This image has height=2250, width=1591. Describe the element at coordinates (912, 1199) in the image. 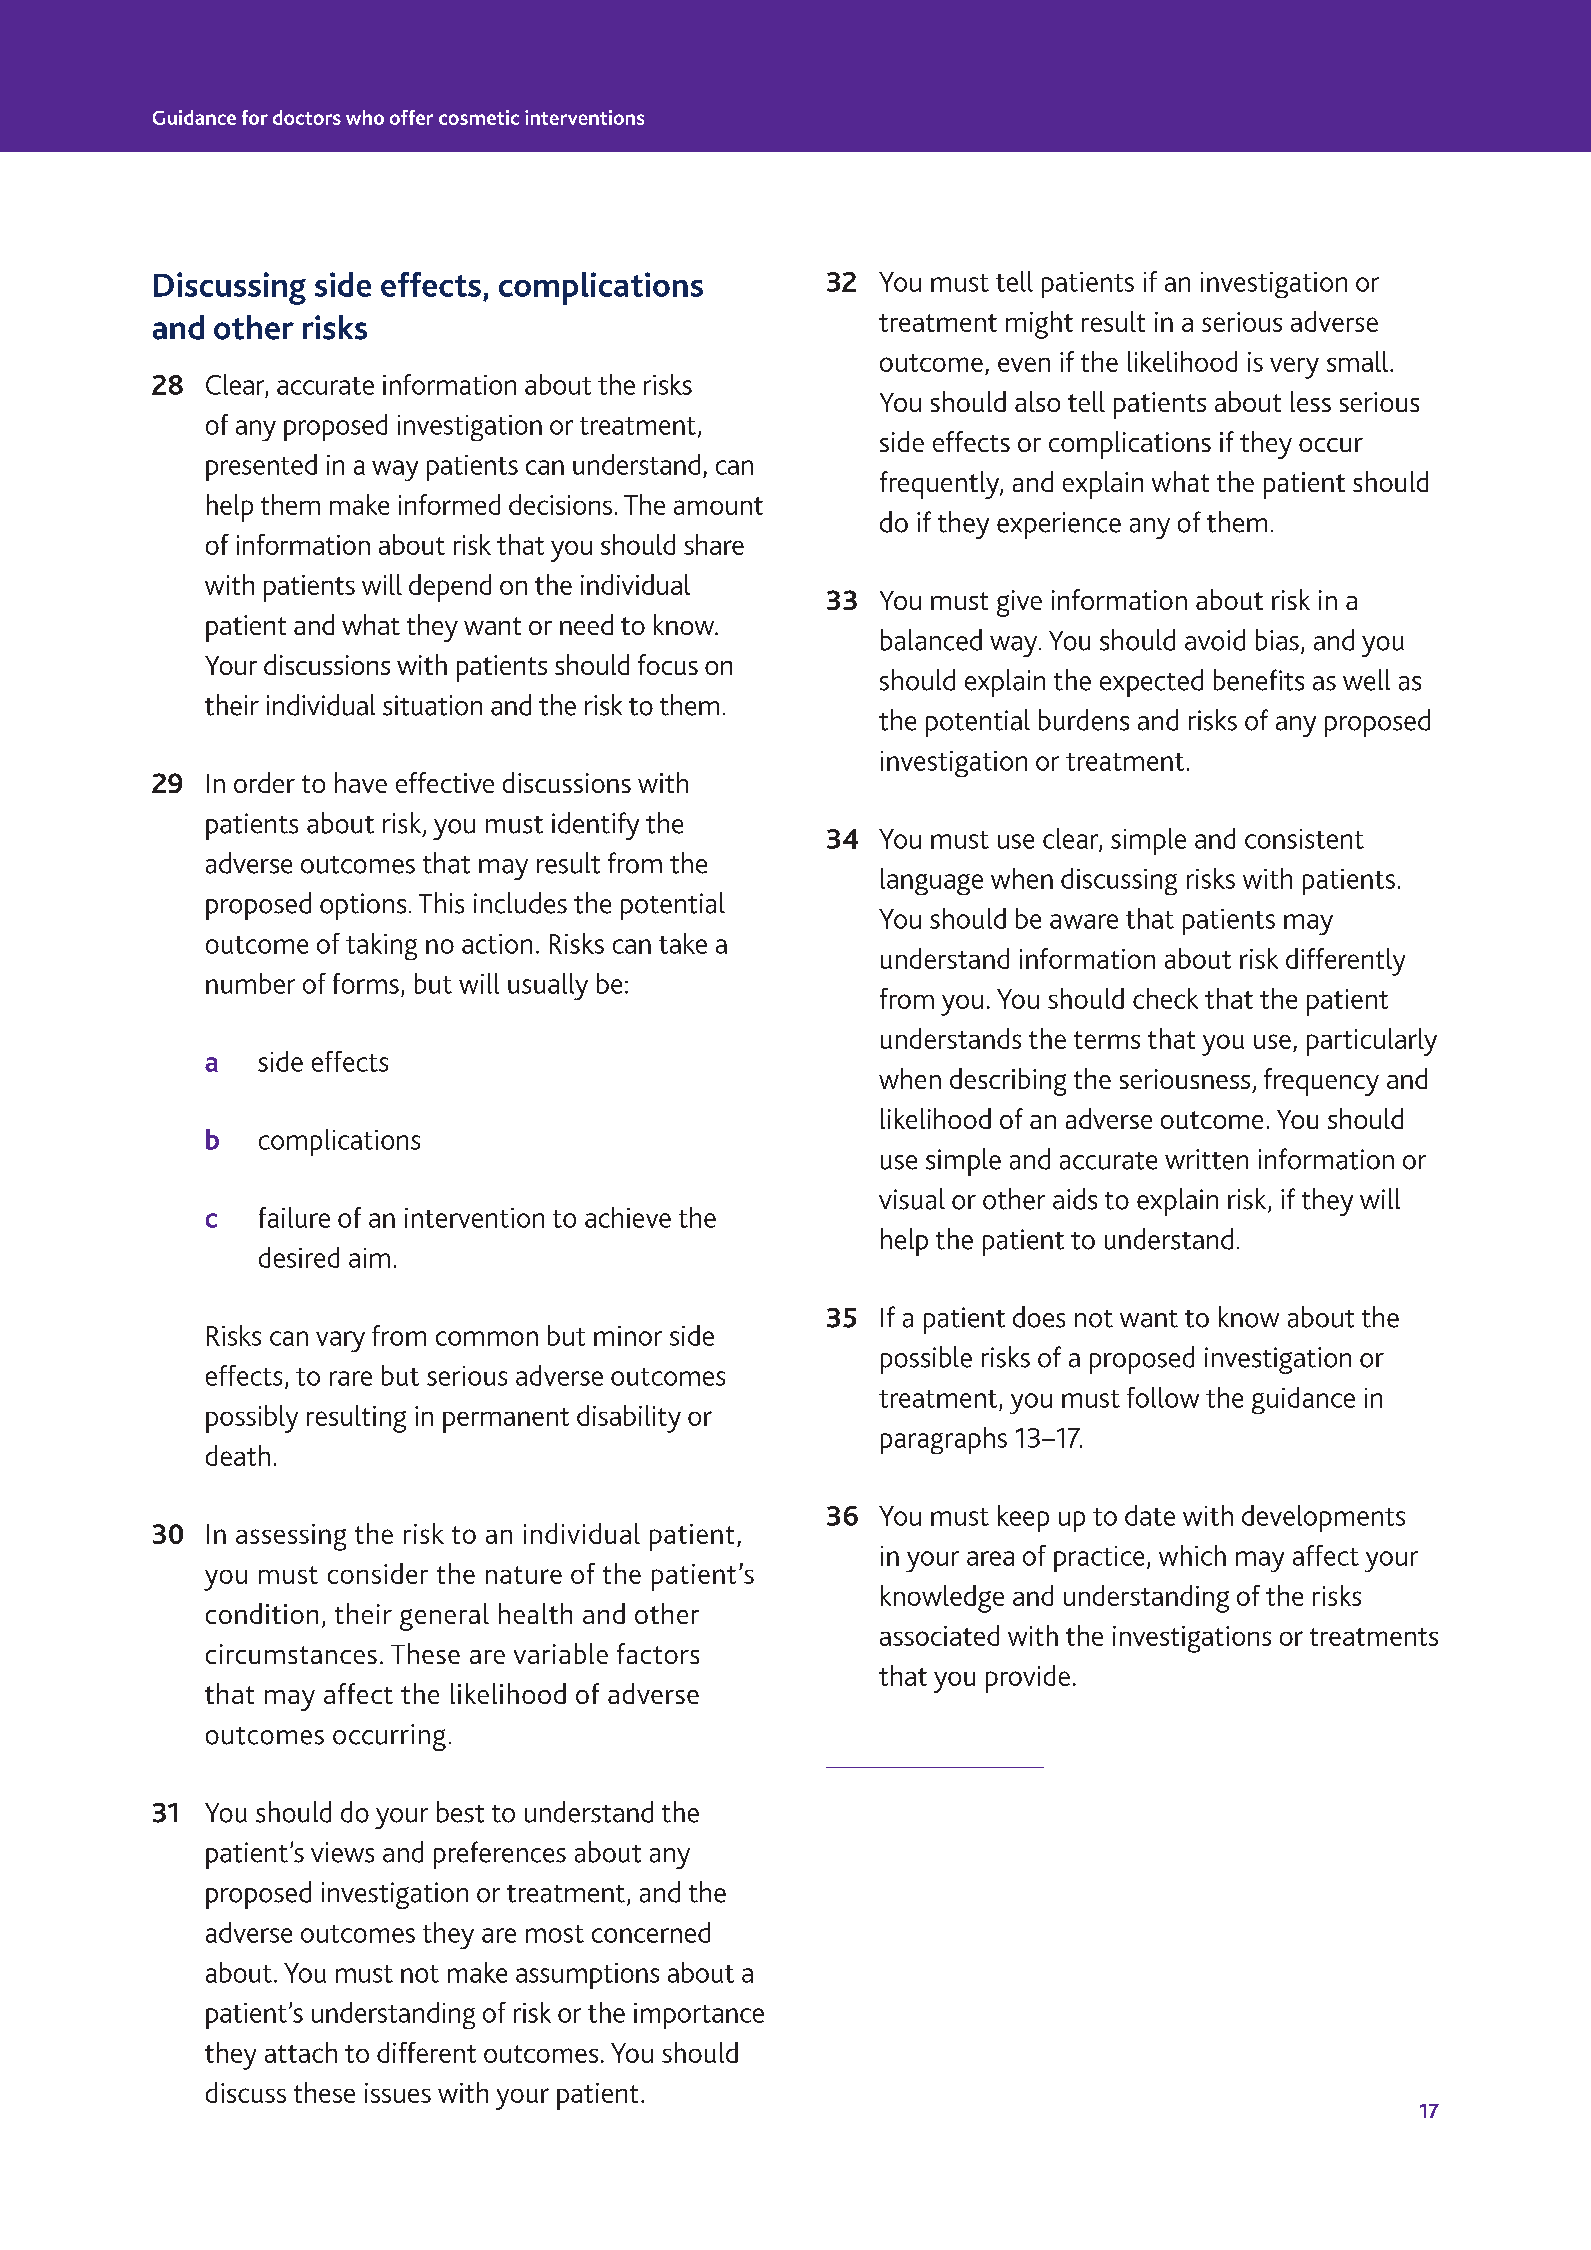

I see `visual` at that location.
